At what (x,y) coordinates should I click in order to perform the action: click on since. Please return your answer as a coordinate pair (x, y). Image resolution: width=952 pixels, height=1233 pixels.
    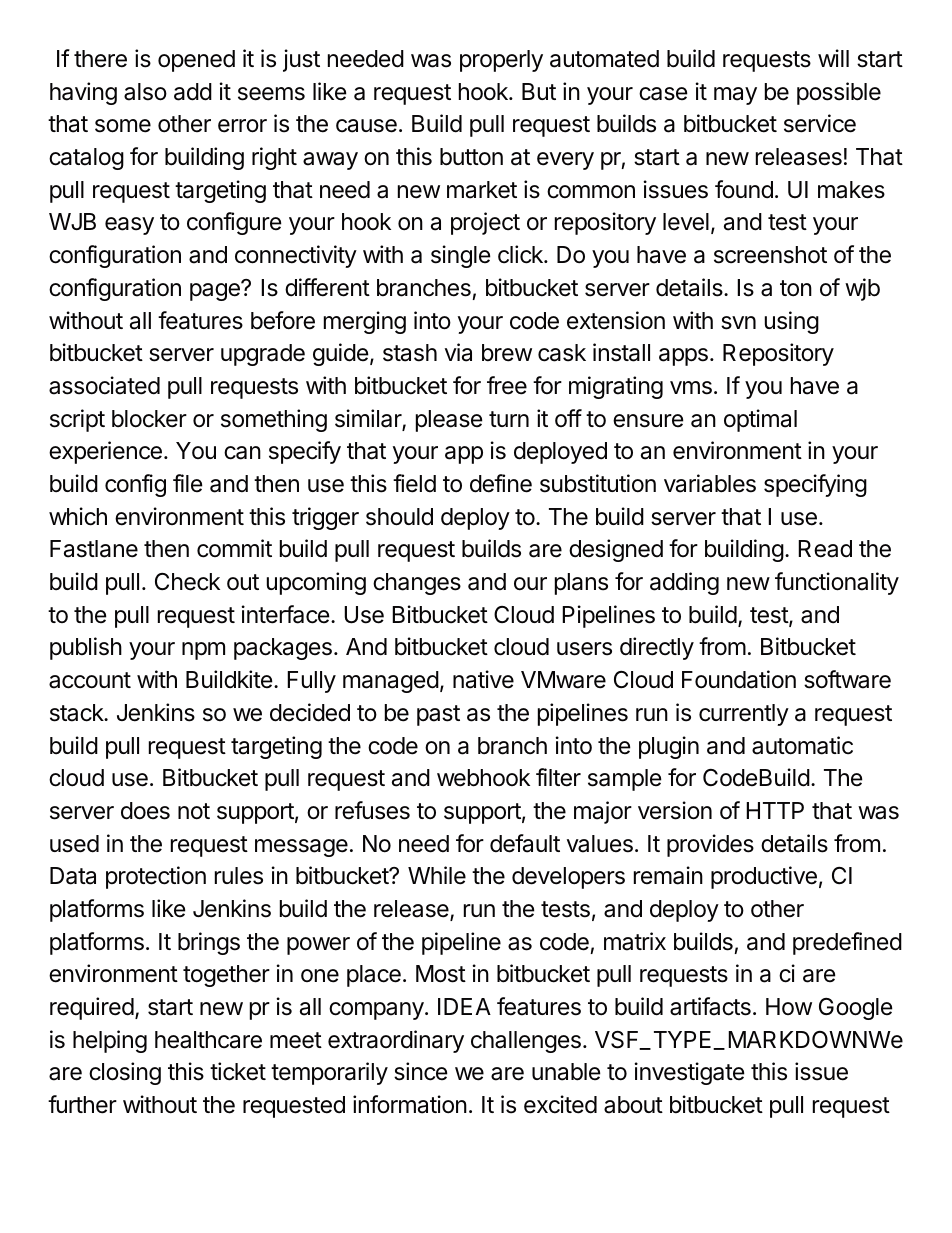
    Looking at the image, I should click on (420, 1071).
